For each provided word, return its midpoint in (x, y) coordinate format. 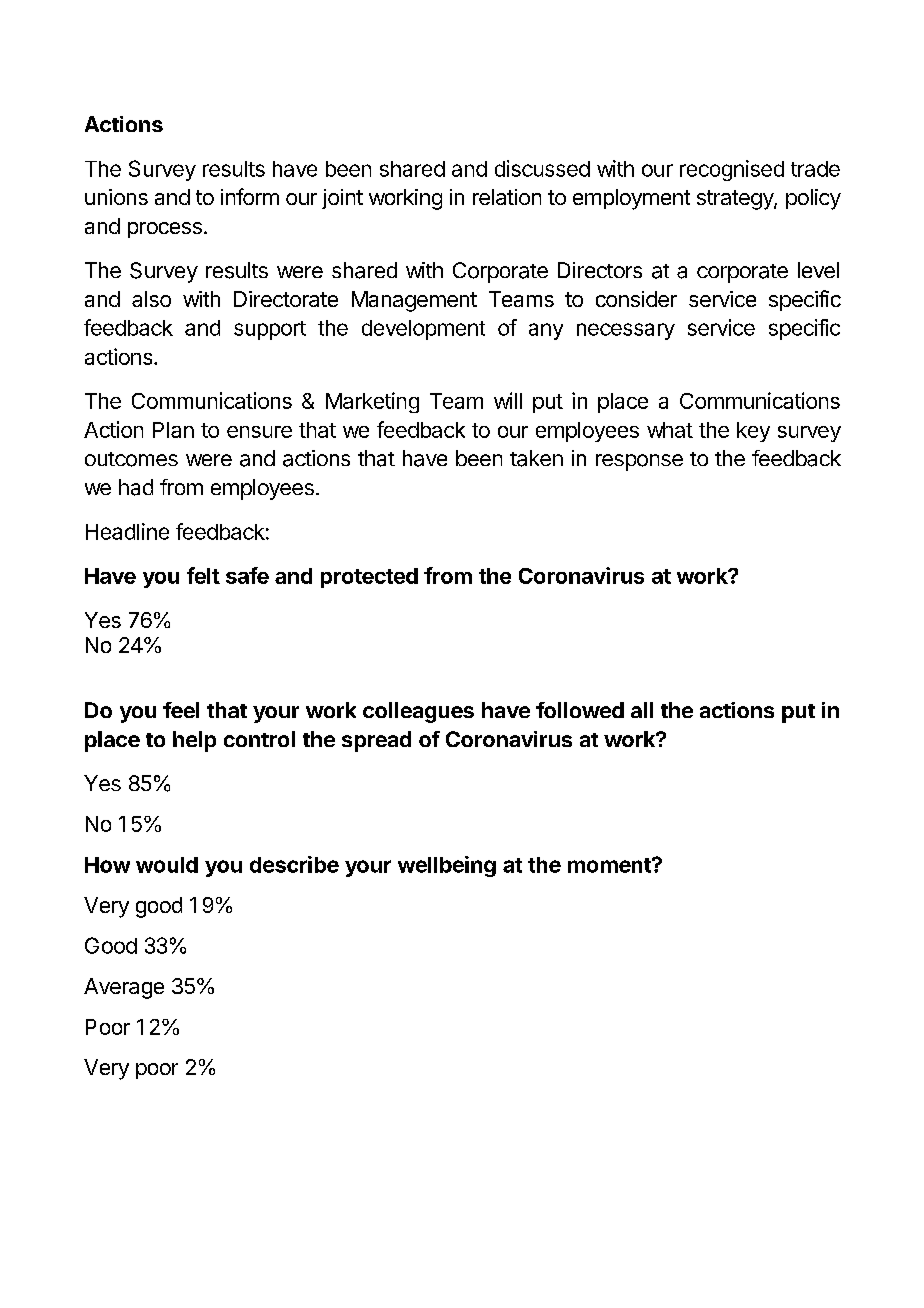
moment (610, 865)
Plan (173, 430)
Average (124, 988)
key (753, 432)
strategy (736, 200)
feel (181, 710)
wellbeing (447, 866)
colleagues (418, 712)
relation (507, 197)
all (642, 710)
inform (250, 196)
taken (536, 458)
